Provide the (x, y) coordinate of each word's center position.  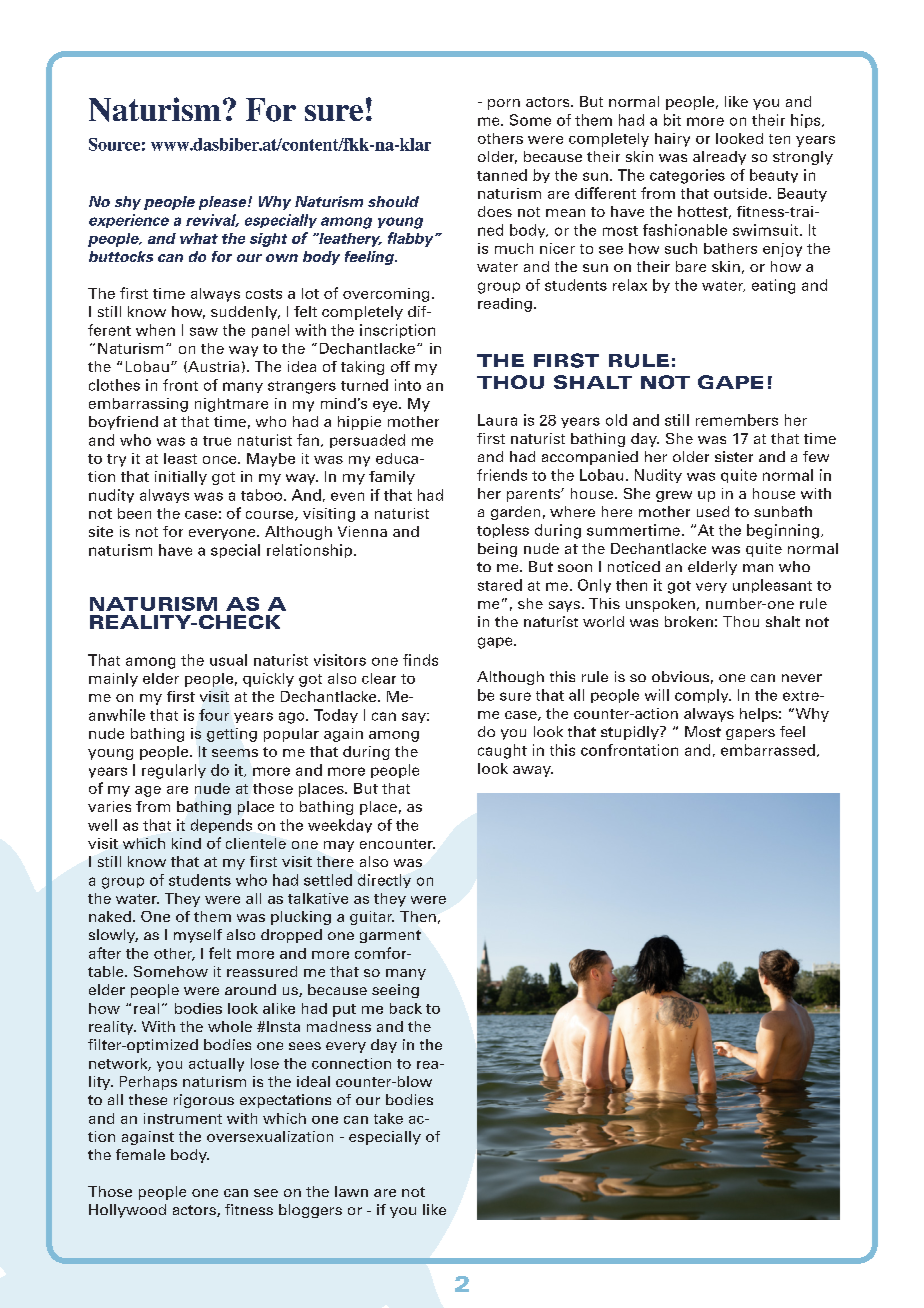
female (140, 1154)
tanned (502, 175)
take (388, 1118)
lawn (351, 1191)
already (719, 158)
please (224, 203)
